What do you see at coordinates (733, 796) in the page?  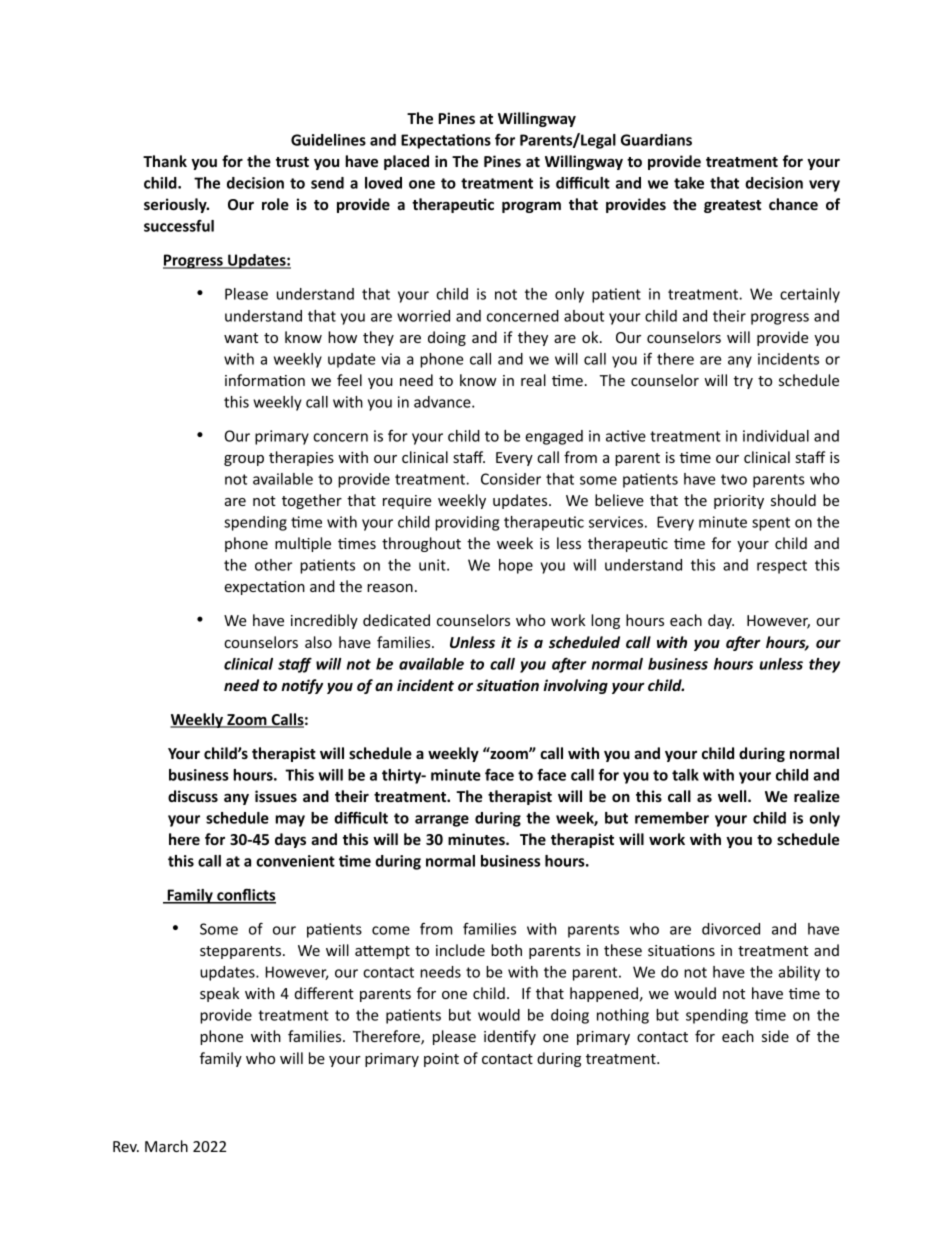 I see `well` at bounding box center [733, 796].
